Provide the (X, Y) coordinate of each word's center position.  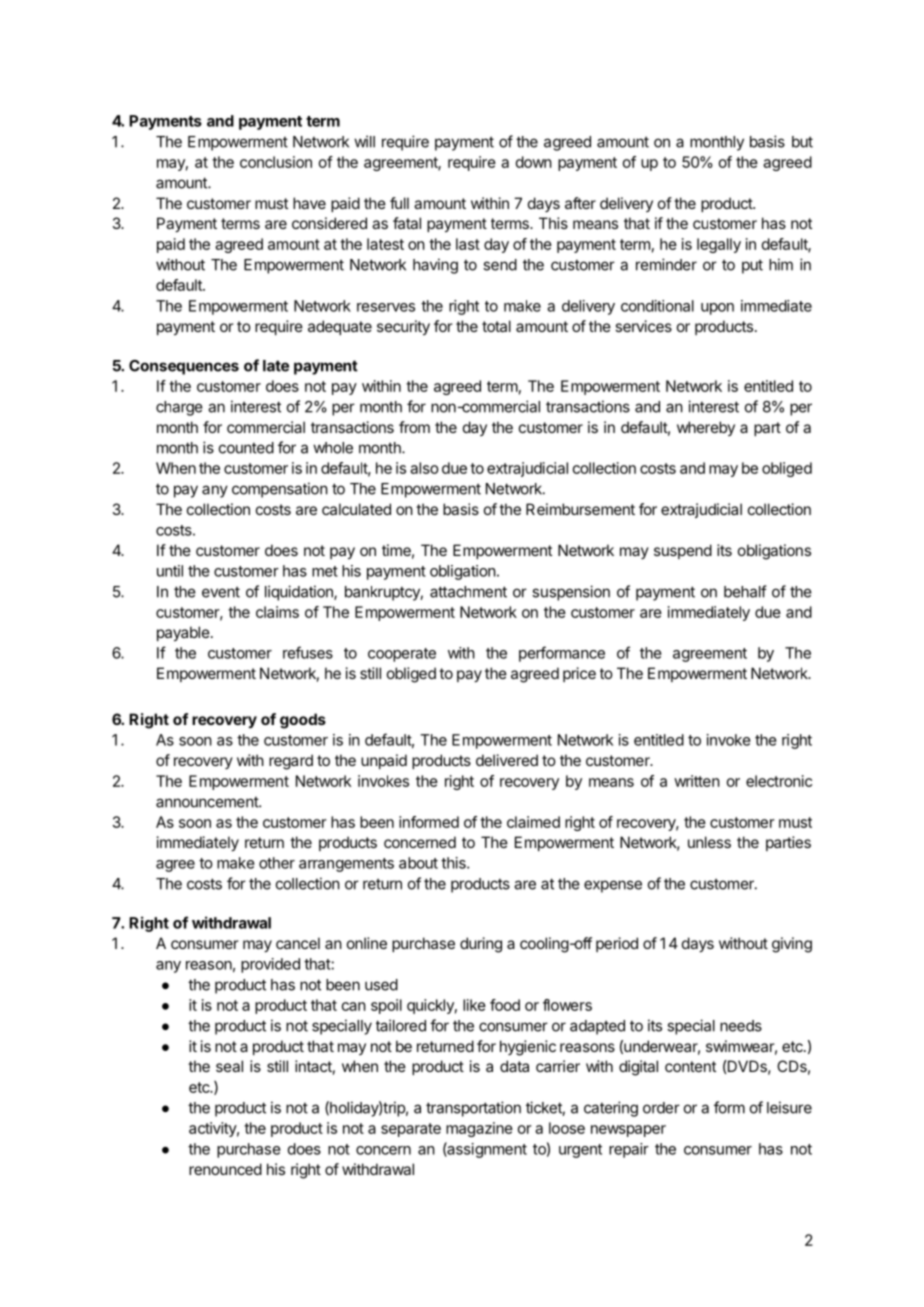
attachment (468, 592)
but (802, 142)
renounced (225, 1169)
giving (792, 945)
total (496, 326)
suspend (683, 551)
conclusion (276, 162)
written (697, 781)
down (534, 162)
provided (270, 965)
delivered (507, 760)
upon (717, 309)
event (221, 592)
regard (291, 762)
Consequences (184, 367)
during (481, 945)
